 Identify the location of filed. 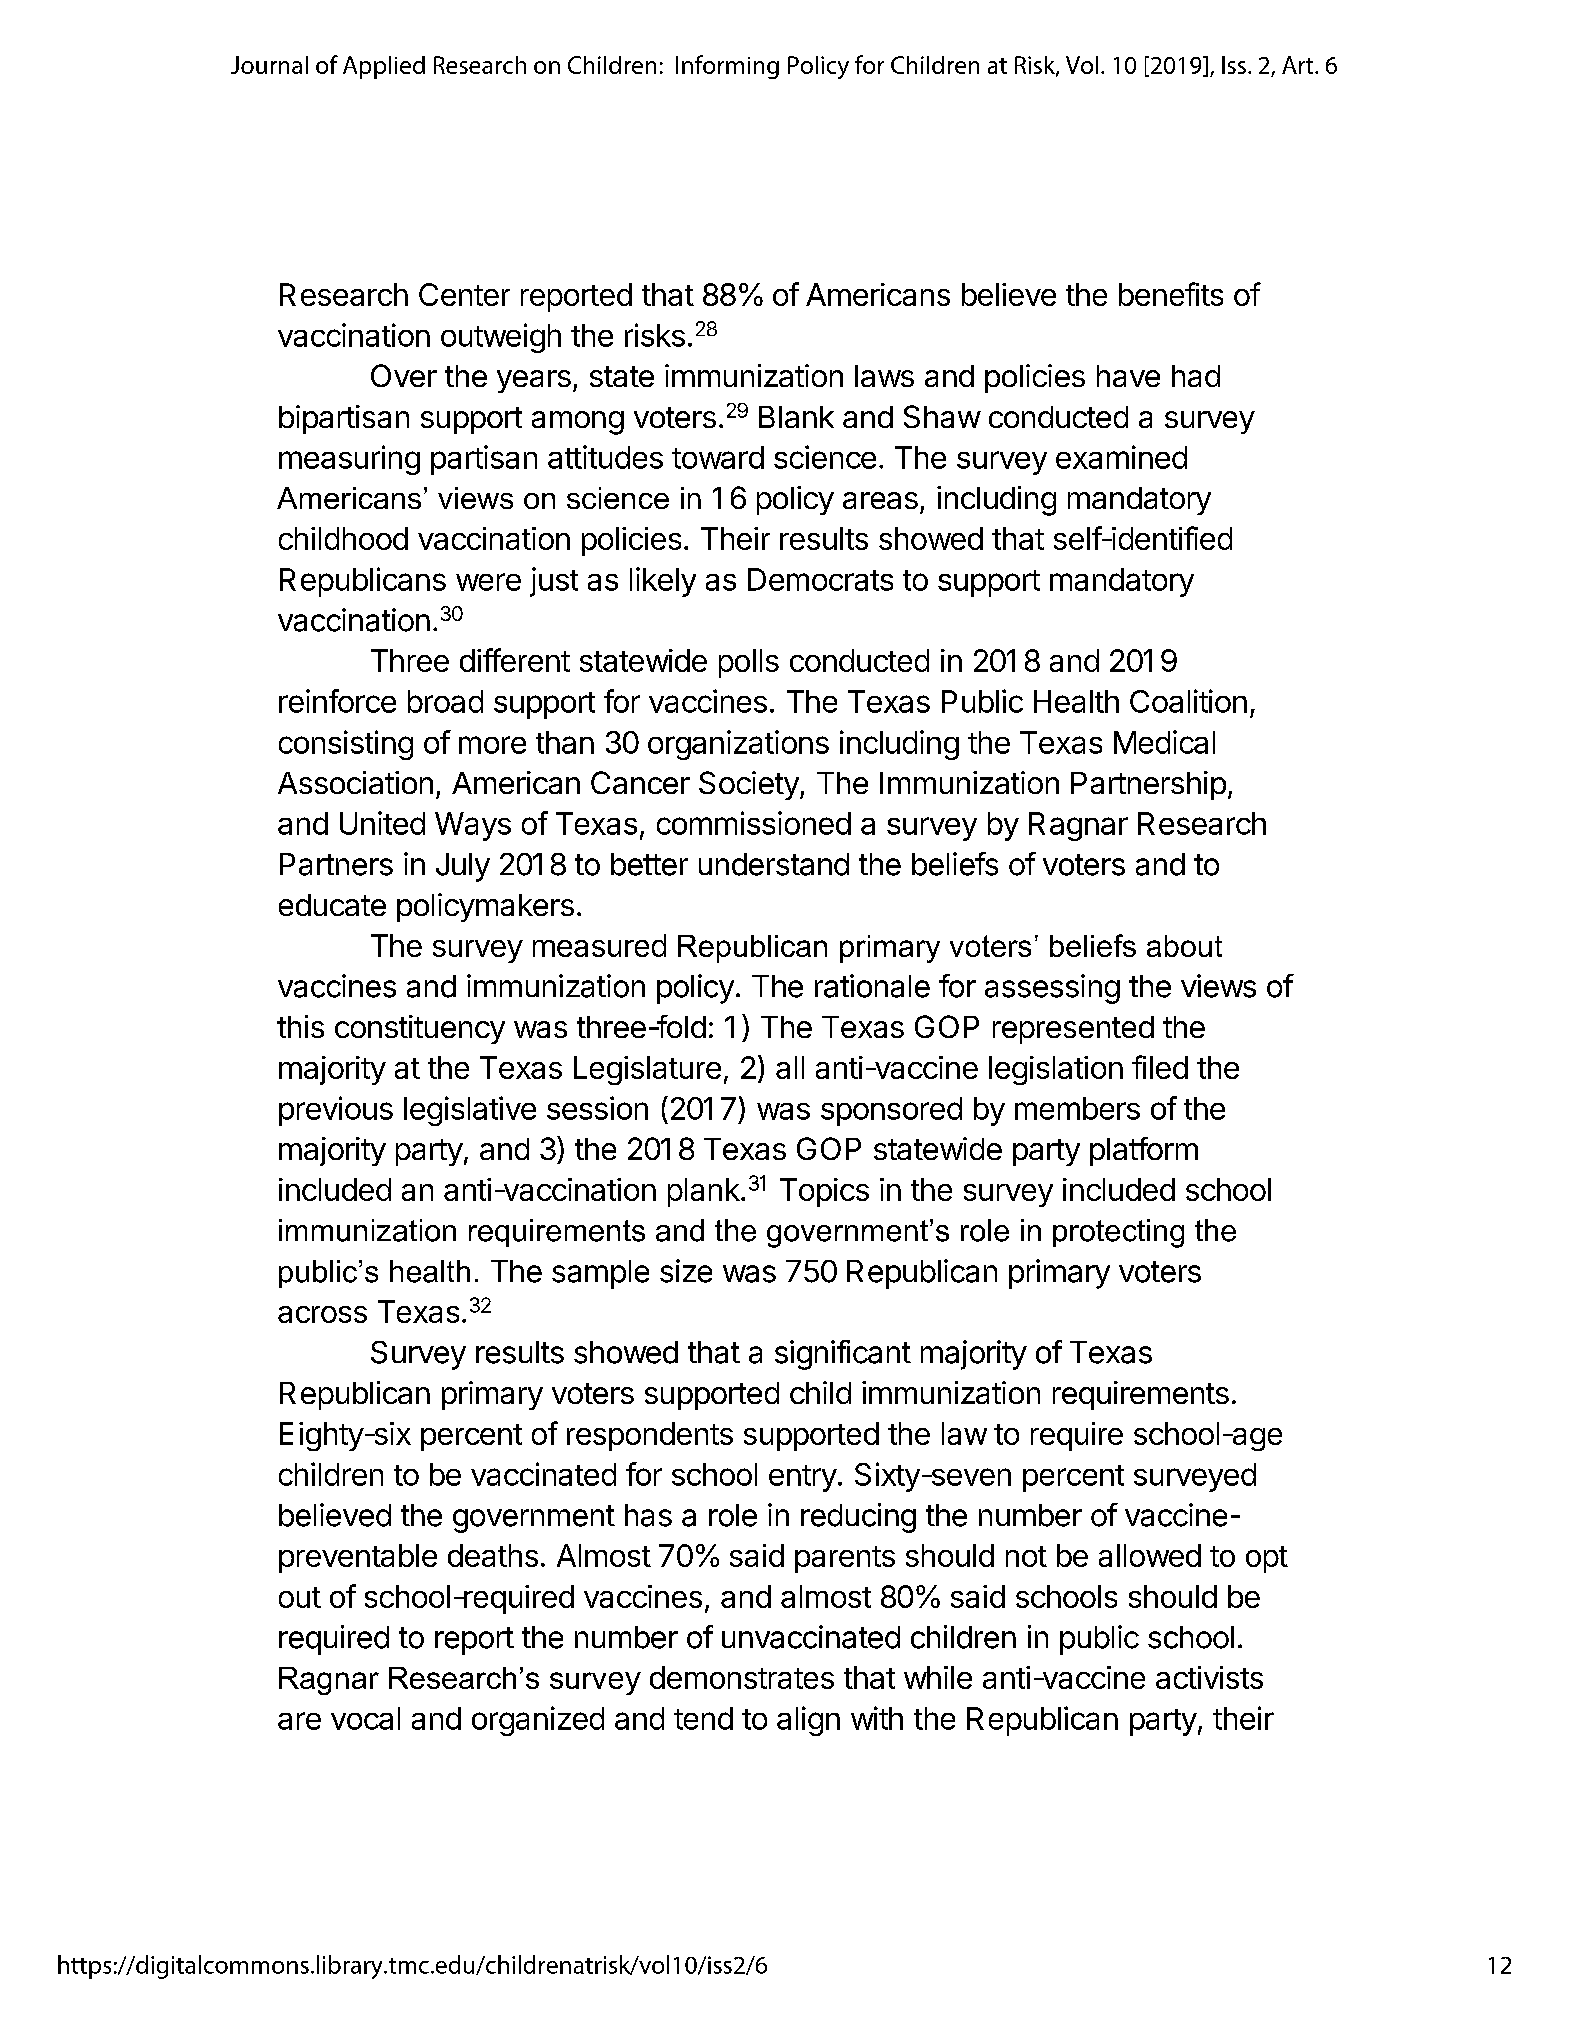
(1160, 1067).
